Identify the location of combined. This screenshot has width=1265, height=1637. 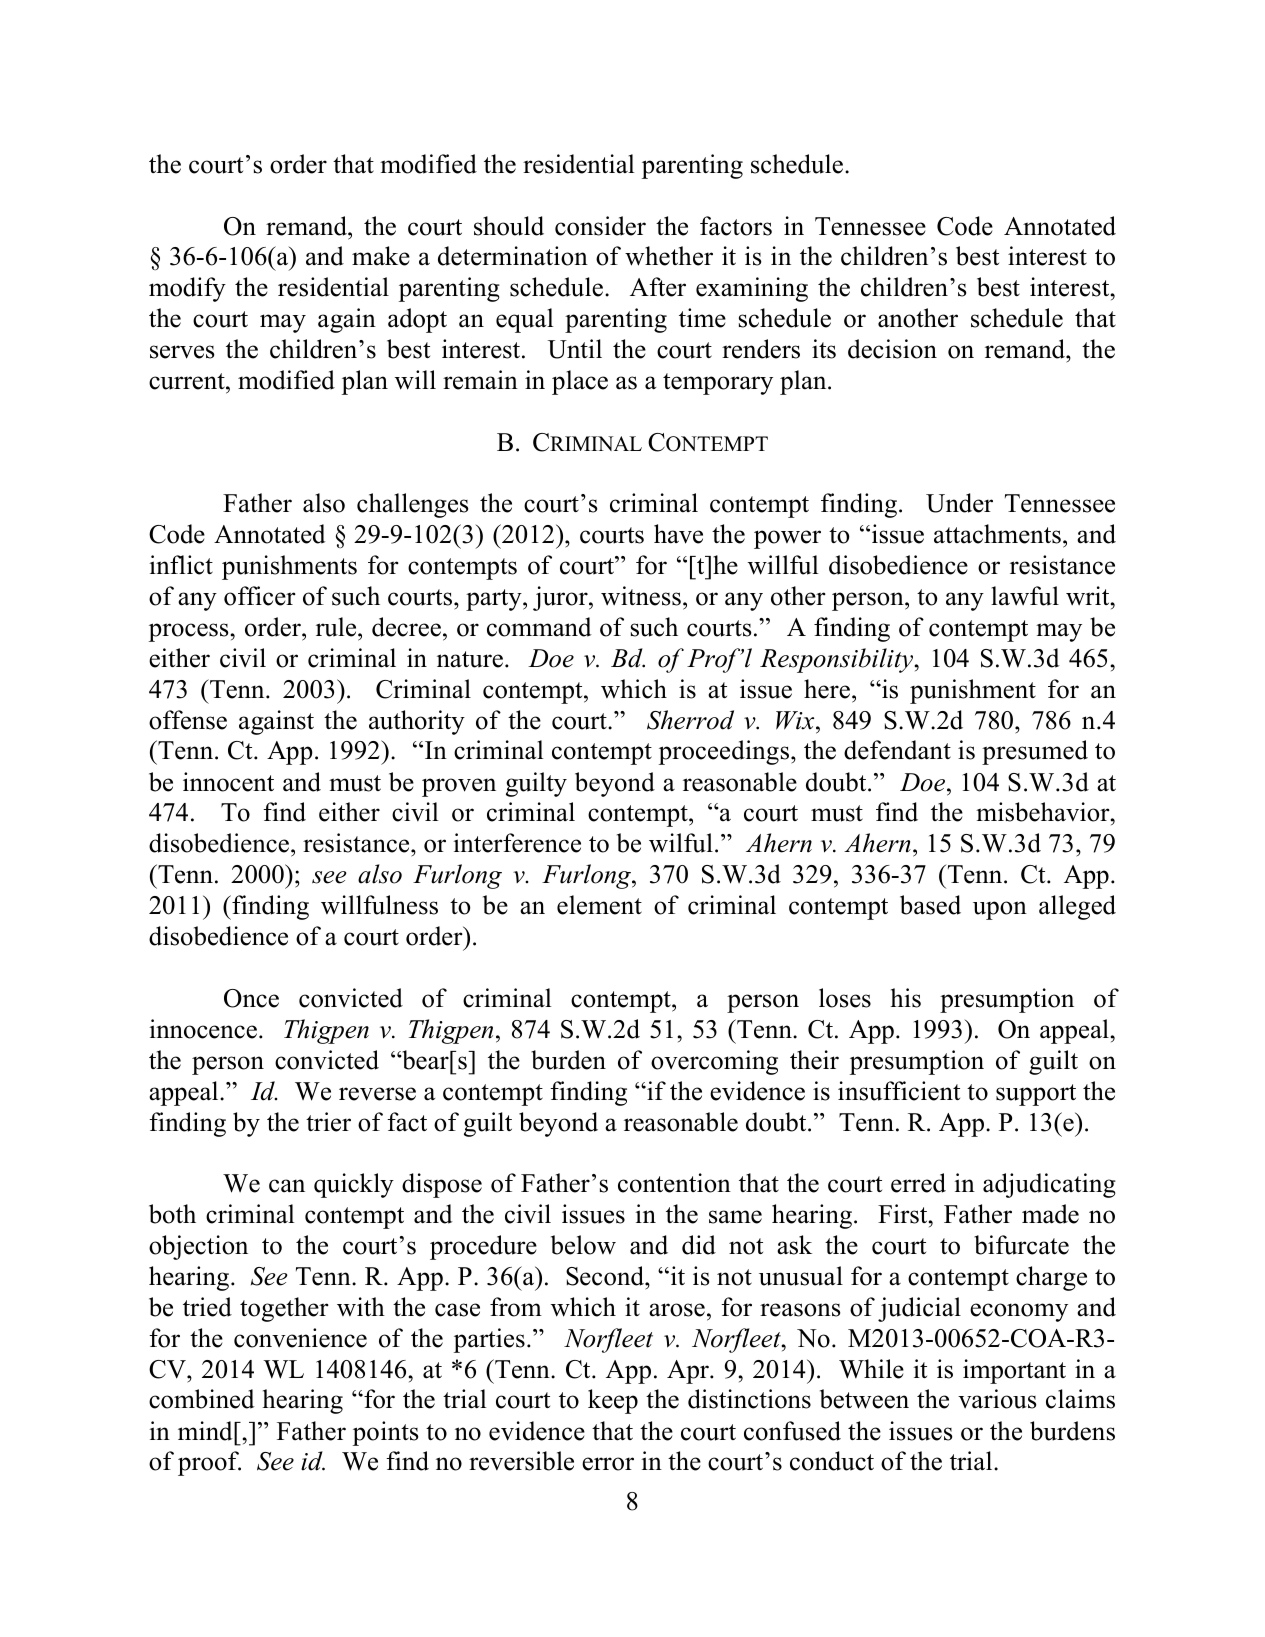
(202, 1399).
